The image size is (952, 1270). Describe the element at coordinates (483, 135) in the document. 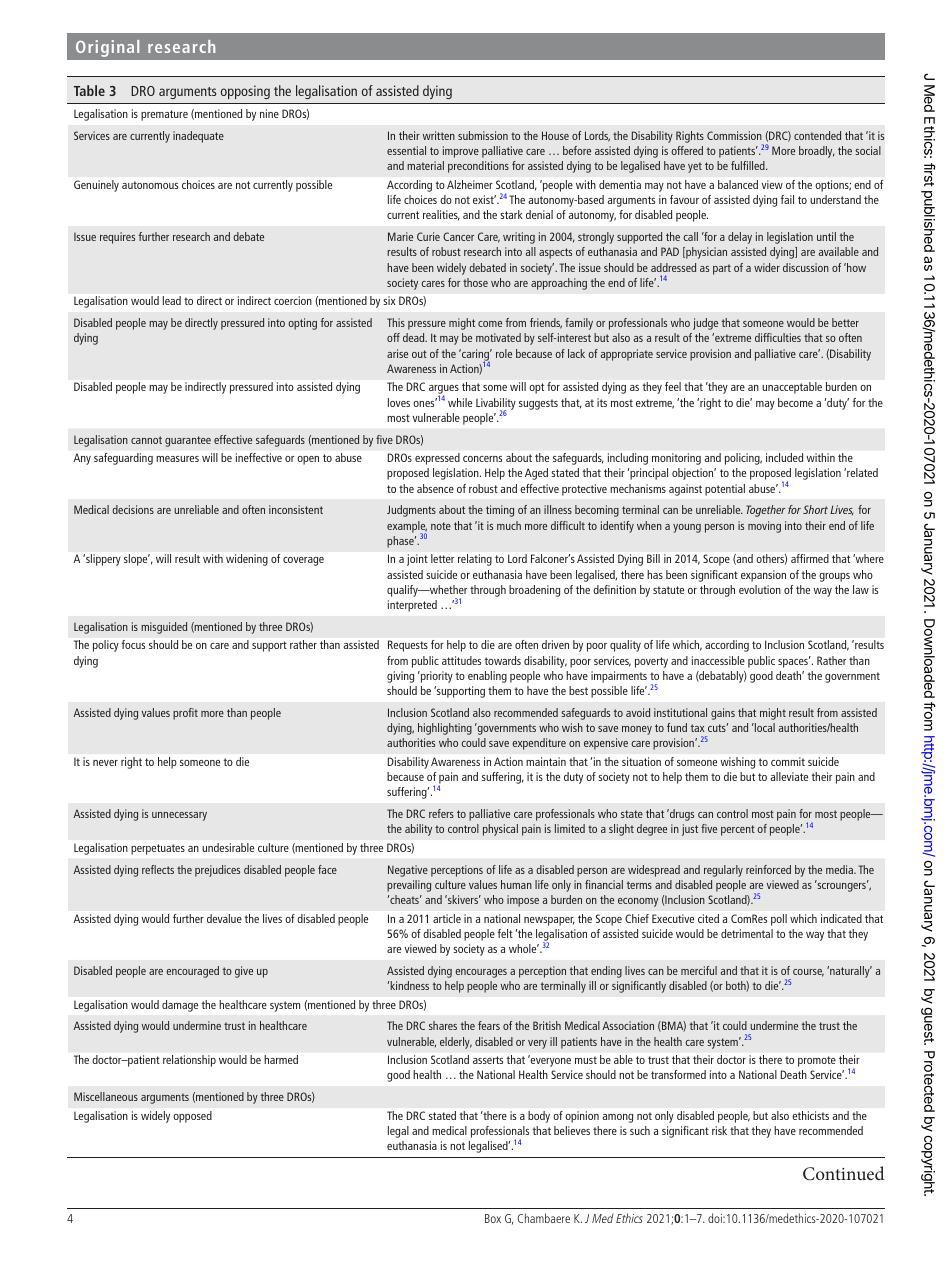

I see `submission` at that location.
